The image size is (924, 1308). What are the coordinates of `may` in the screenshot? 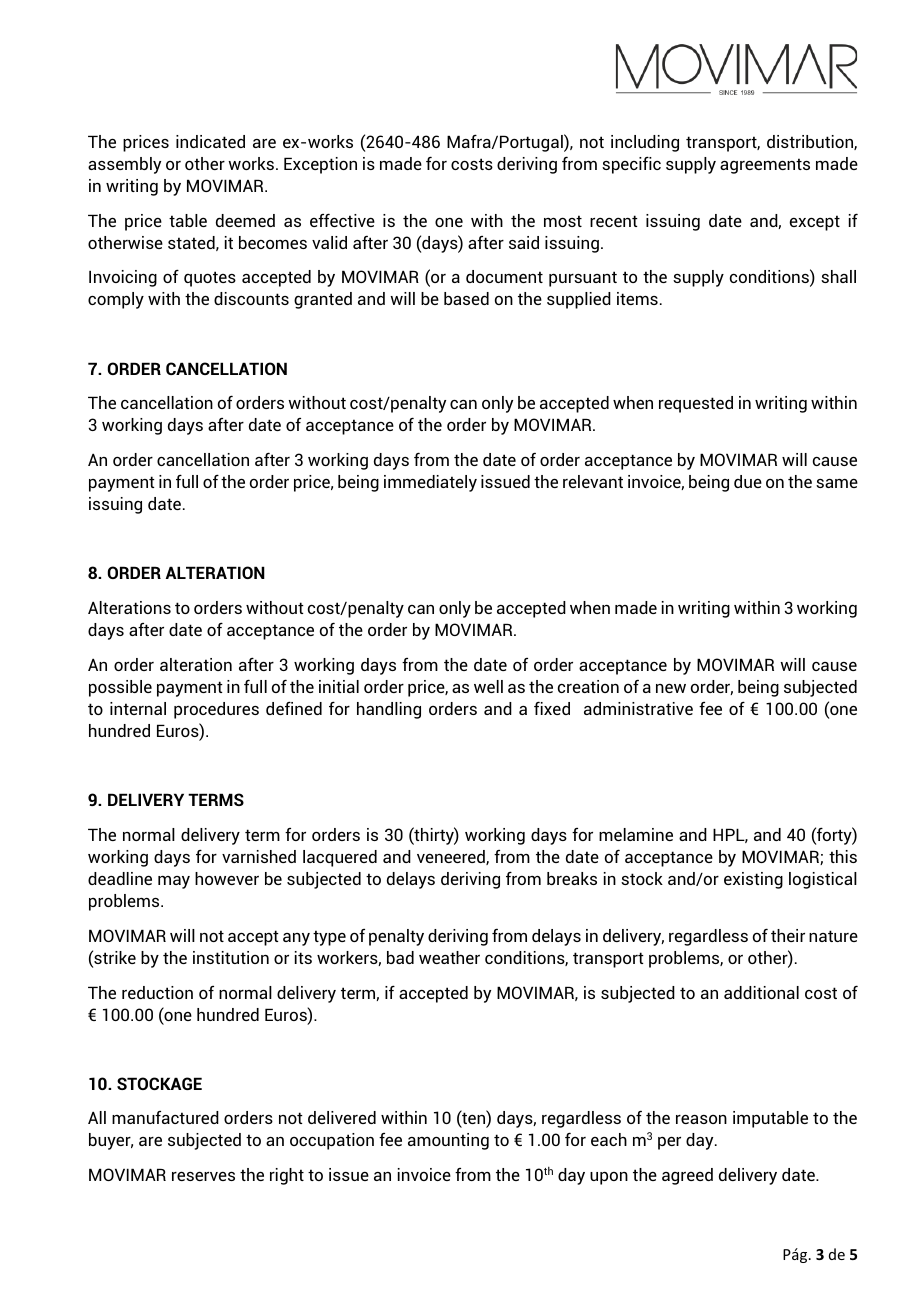 It's located at (174, 882).
